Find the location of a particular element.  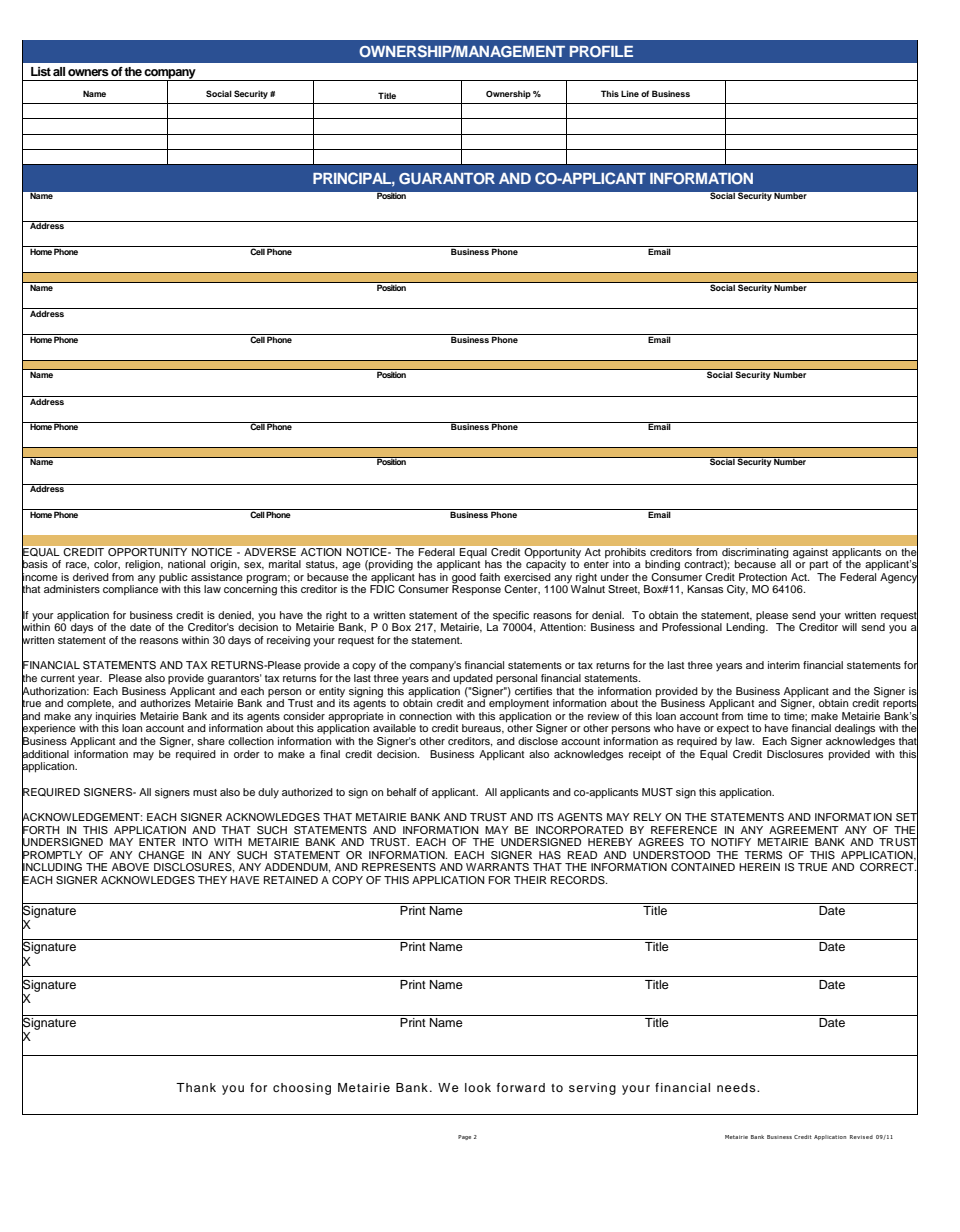

look is located at coordinates (478, 1087).
